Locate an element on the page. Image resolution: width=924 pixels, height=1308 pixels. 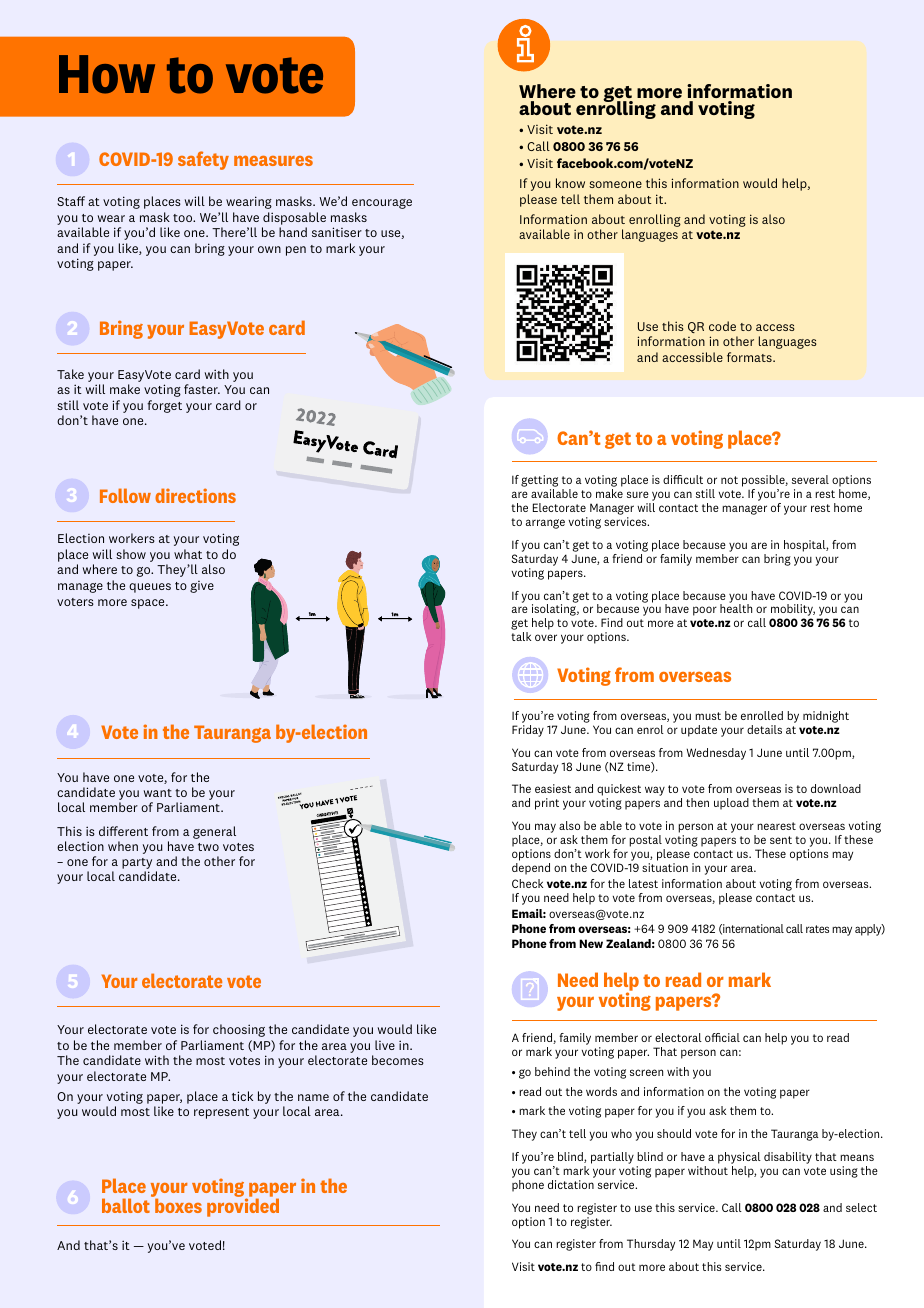
disability is located at coordinates (788, 1158).
